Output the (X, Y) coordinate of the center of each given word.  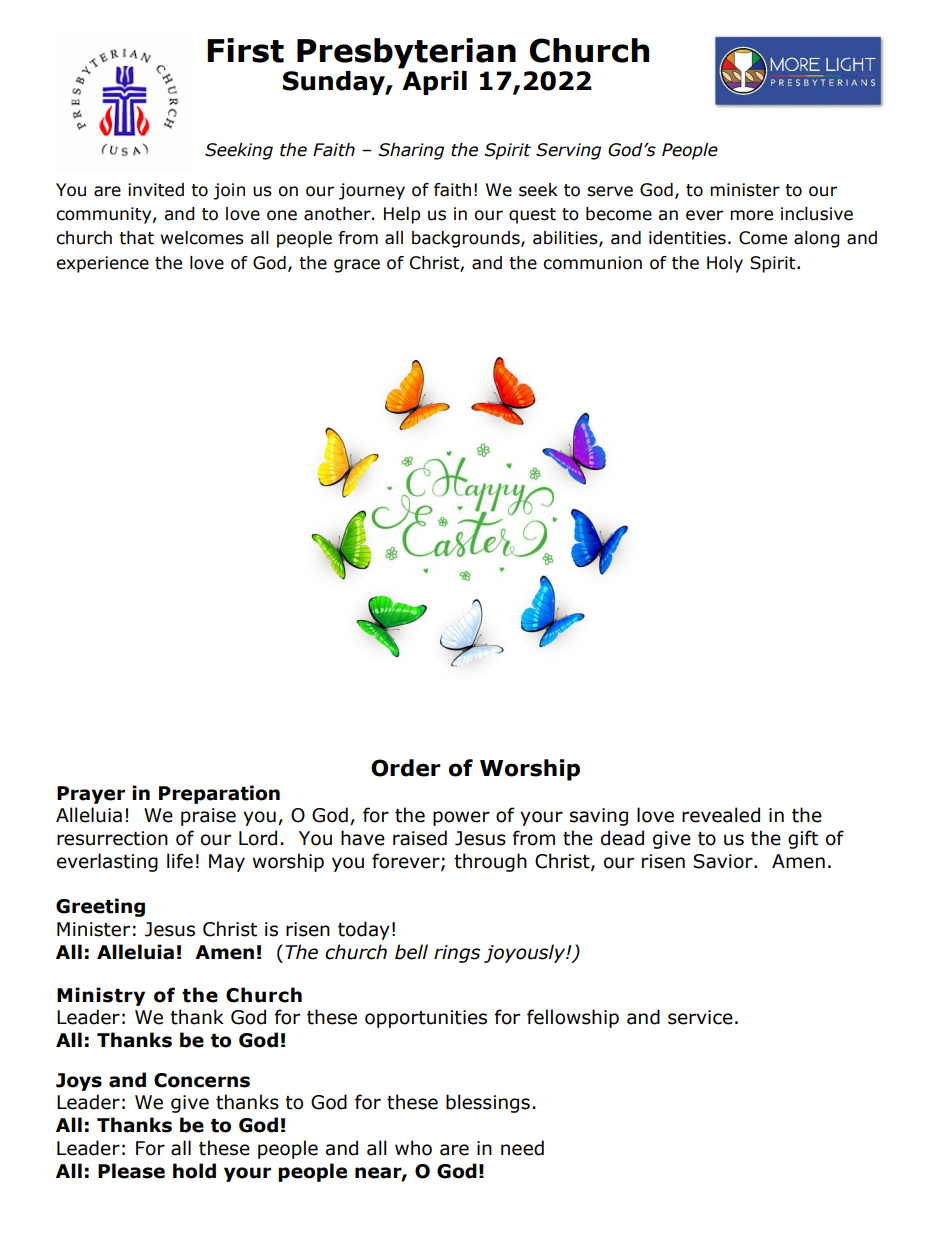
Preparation (219, 794)
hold (194, 1171)
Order (406, 768)
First (245, 50)
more (751, 215)
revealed (721, 815)
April (434, 83)
